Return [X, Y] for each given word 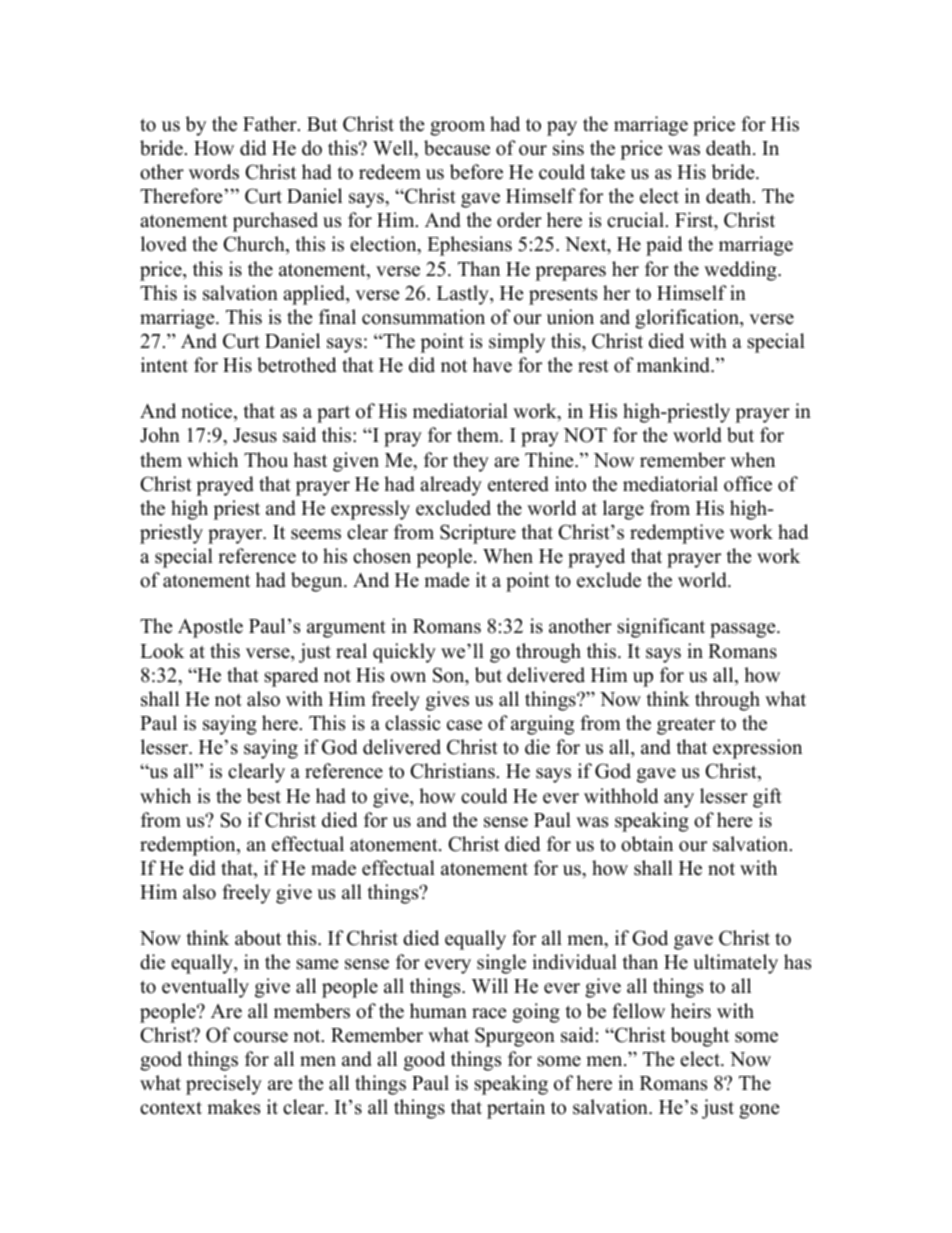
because [457, 148]
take [608, 172]
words [214, 172]
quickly [404, 653]
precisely [224, 1085]
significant [661, 628]
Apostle [210, 628]
